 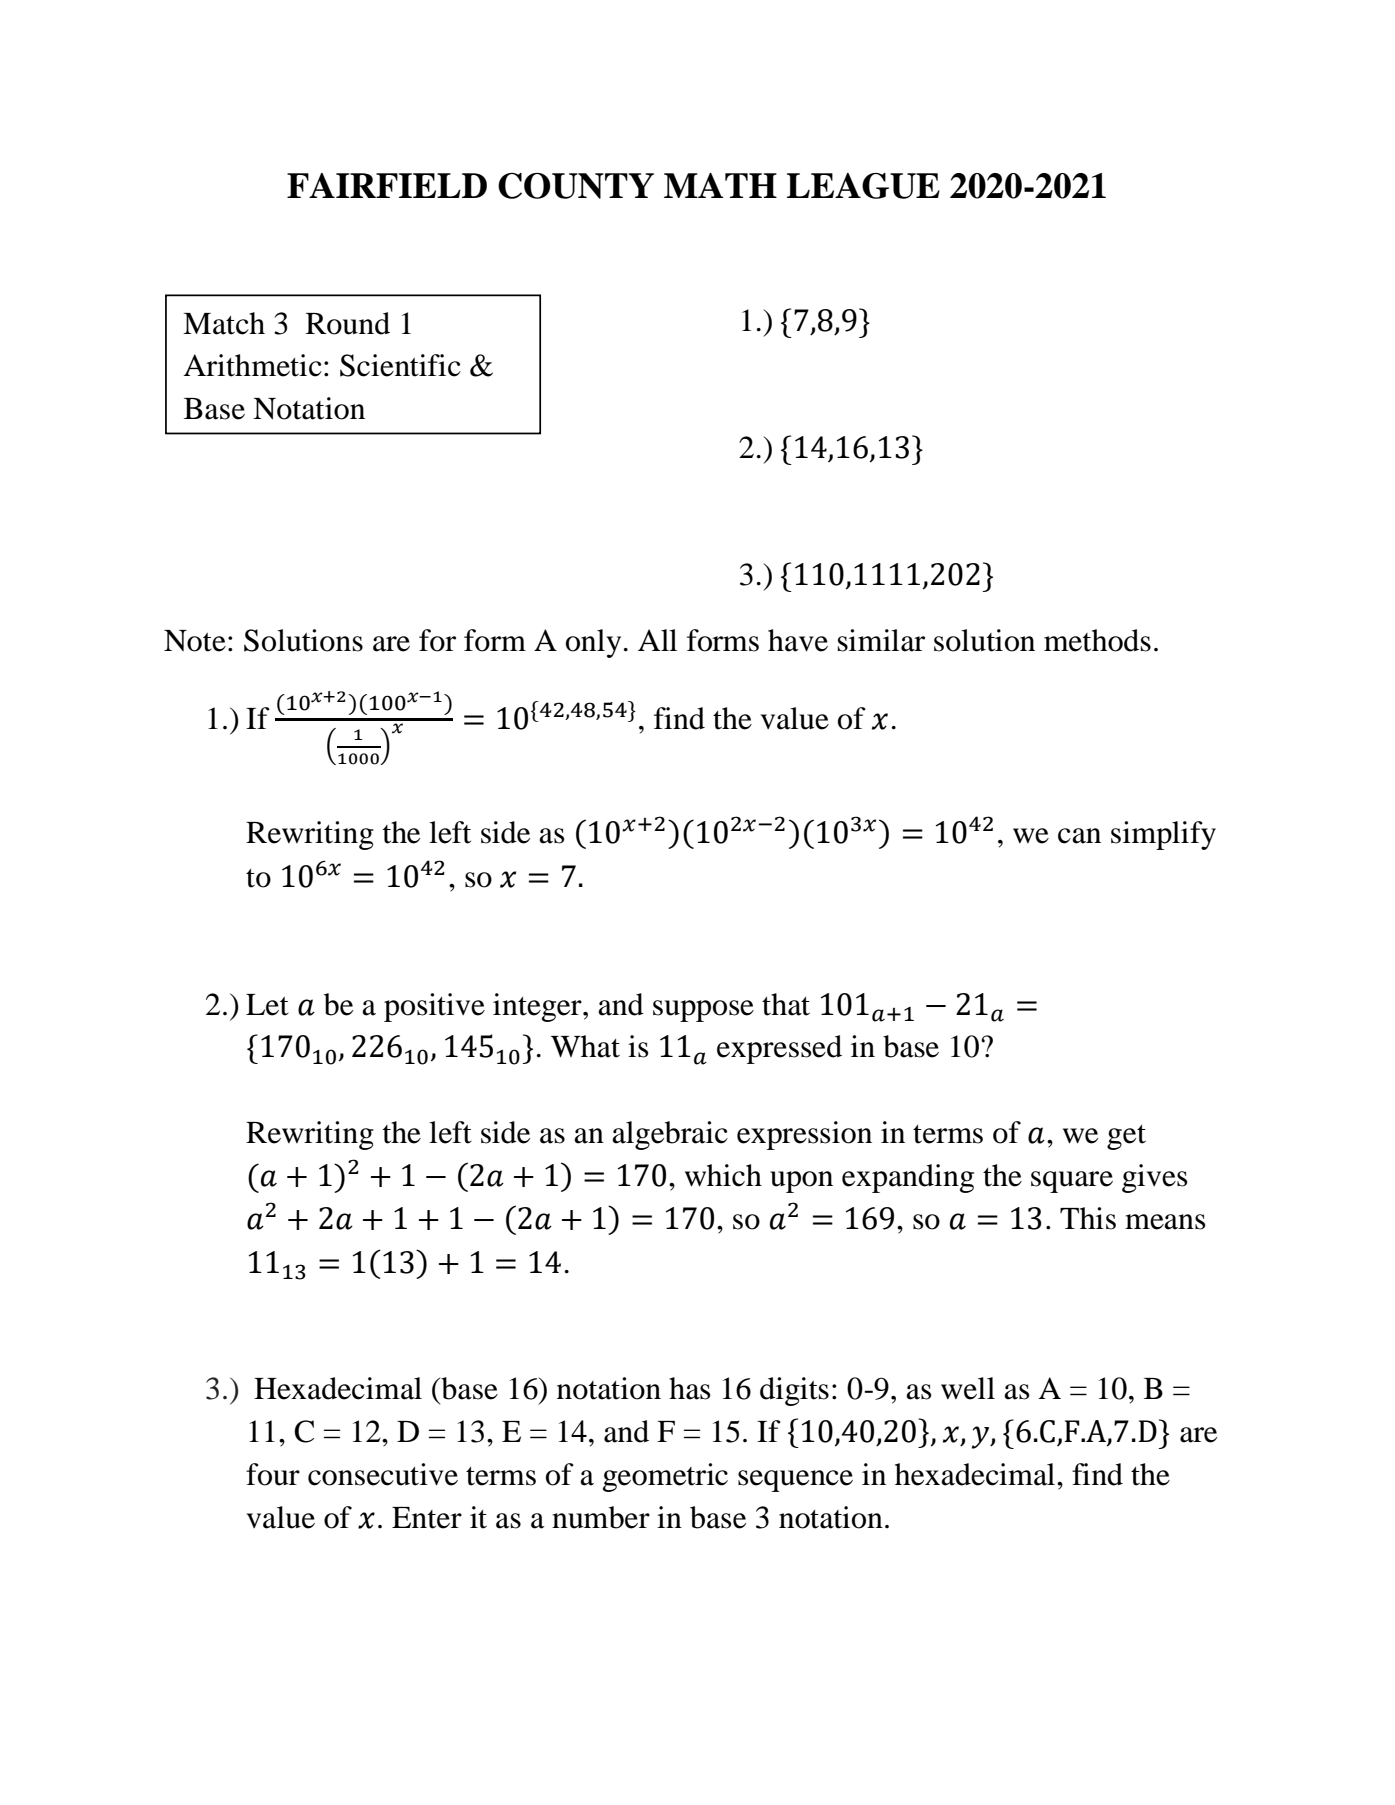 I want to click on LEAGUE, so click(x=863, y=186).
